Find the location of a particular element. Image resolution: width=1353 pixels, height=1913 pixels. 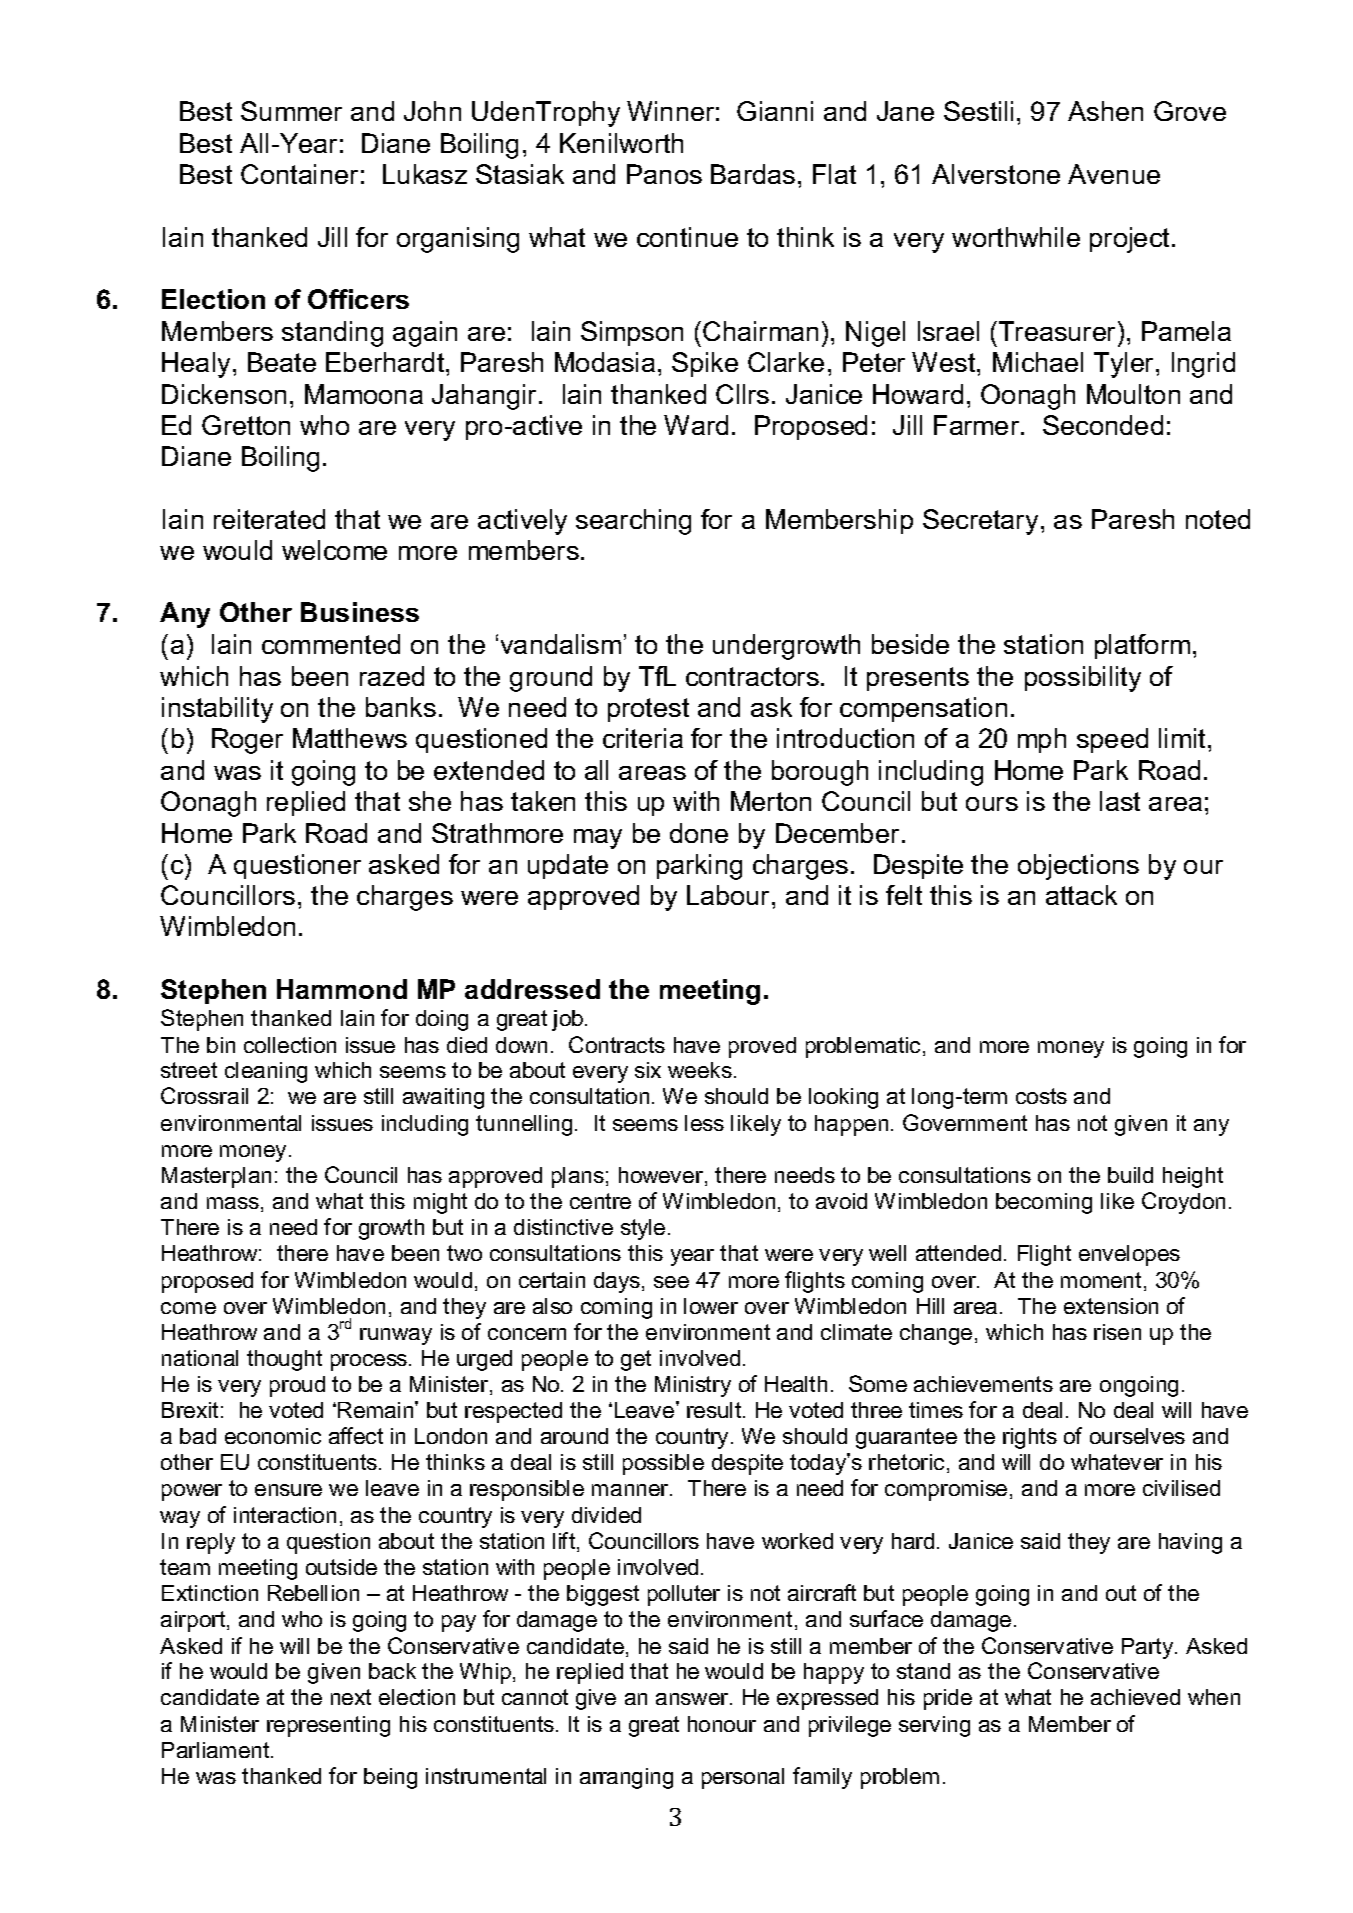

attack is located at coordinates (1081, 895).
